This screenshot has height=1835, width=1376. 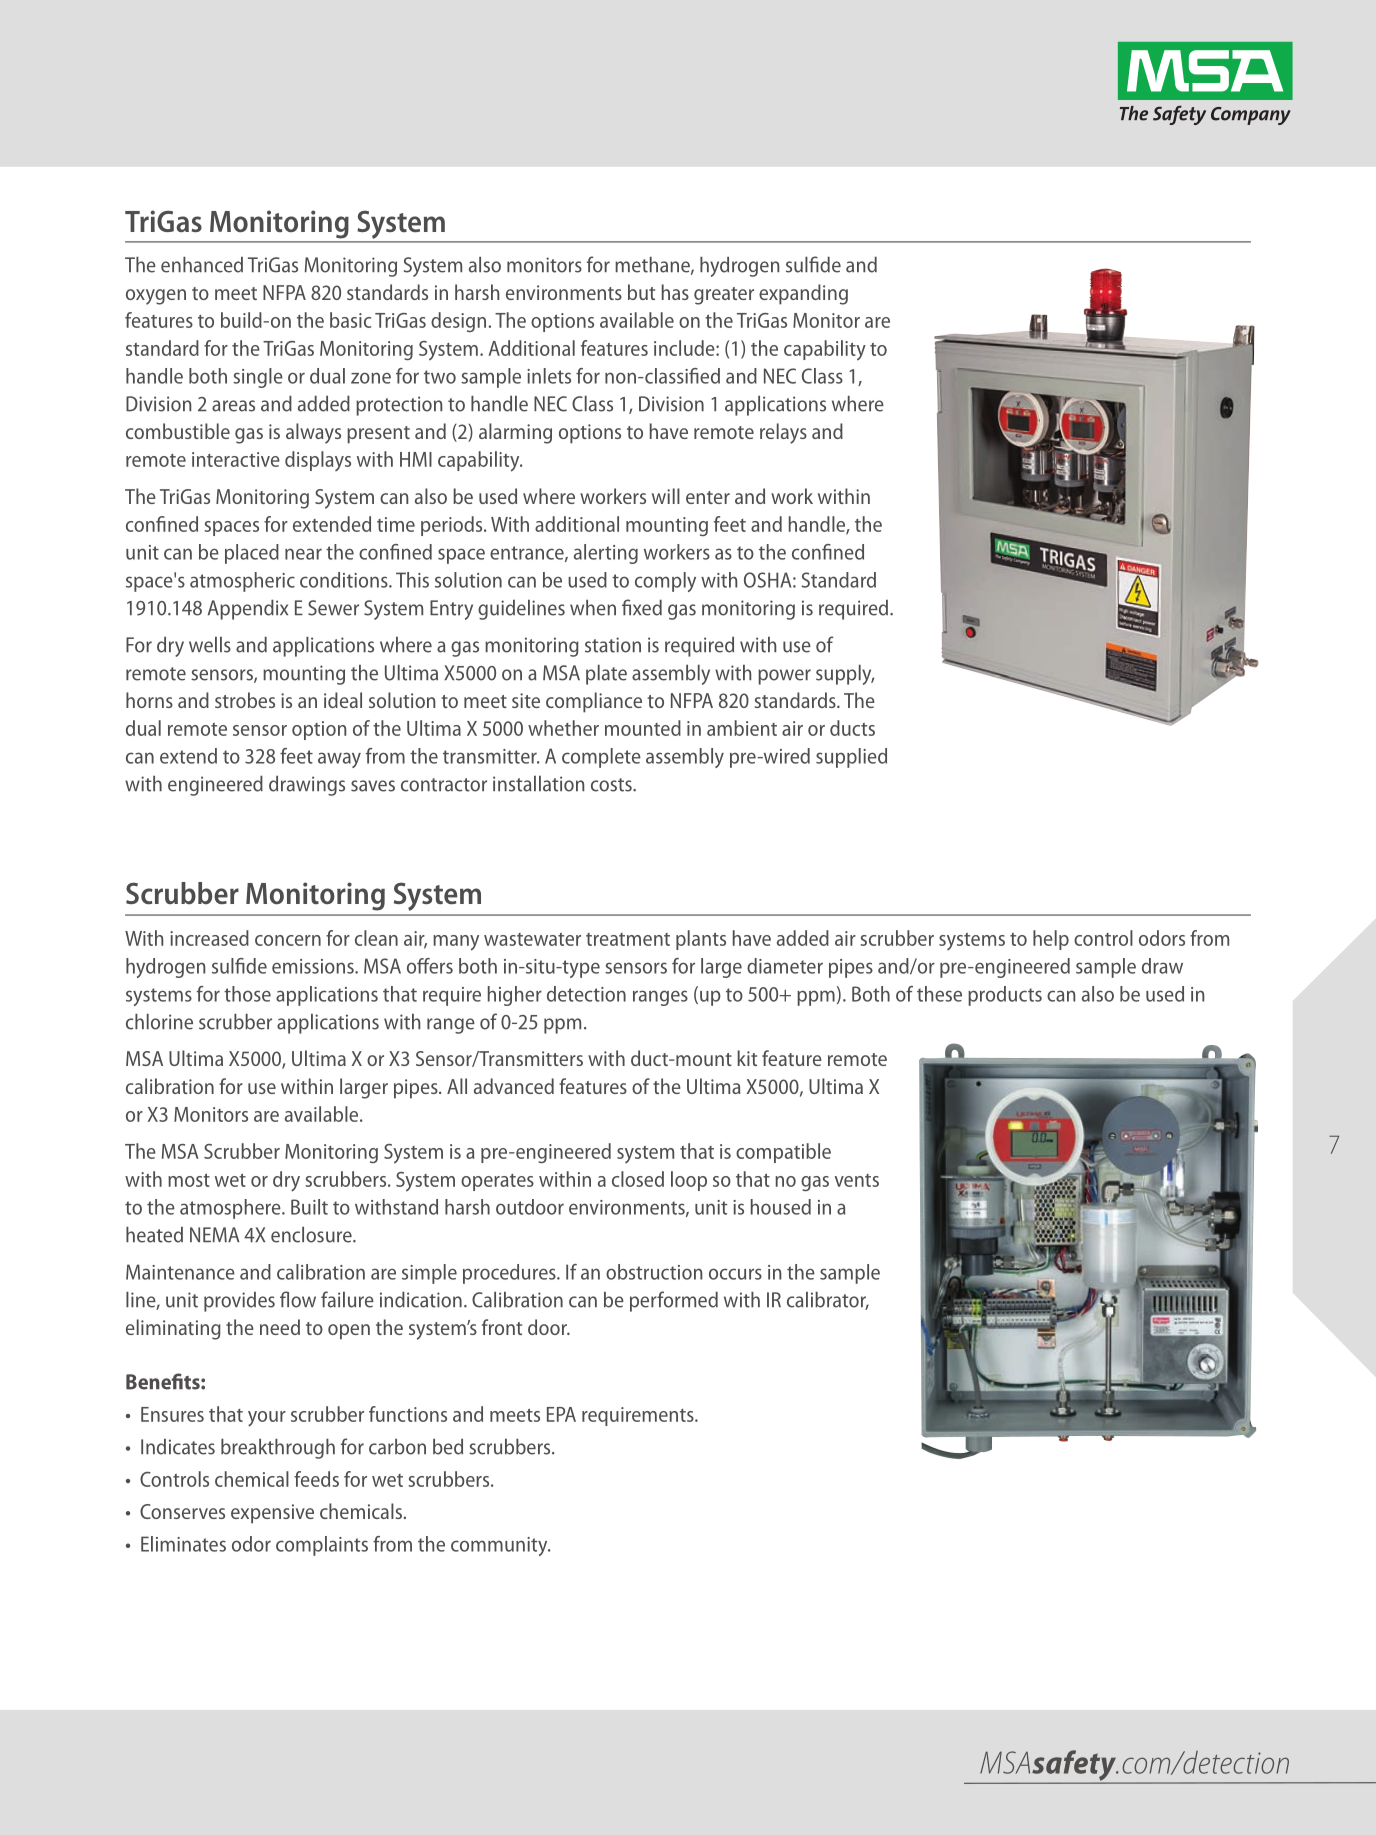 What do you see at coordinates (654, 1272) in the screenshot?
I see `obstruction` at bounding box center [654, 1272].
